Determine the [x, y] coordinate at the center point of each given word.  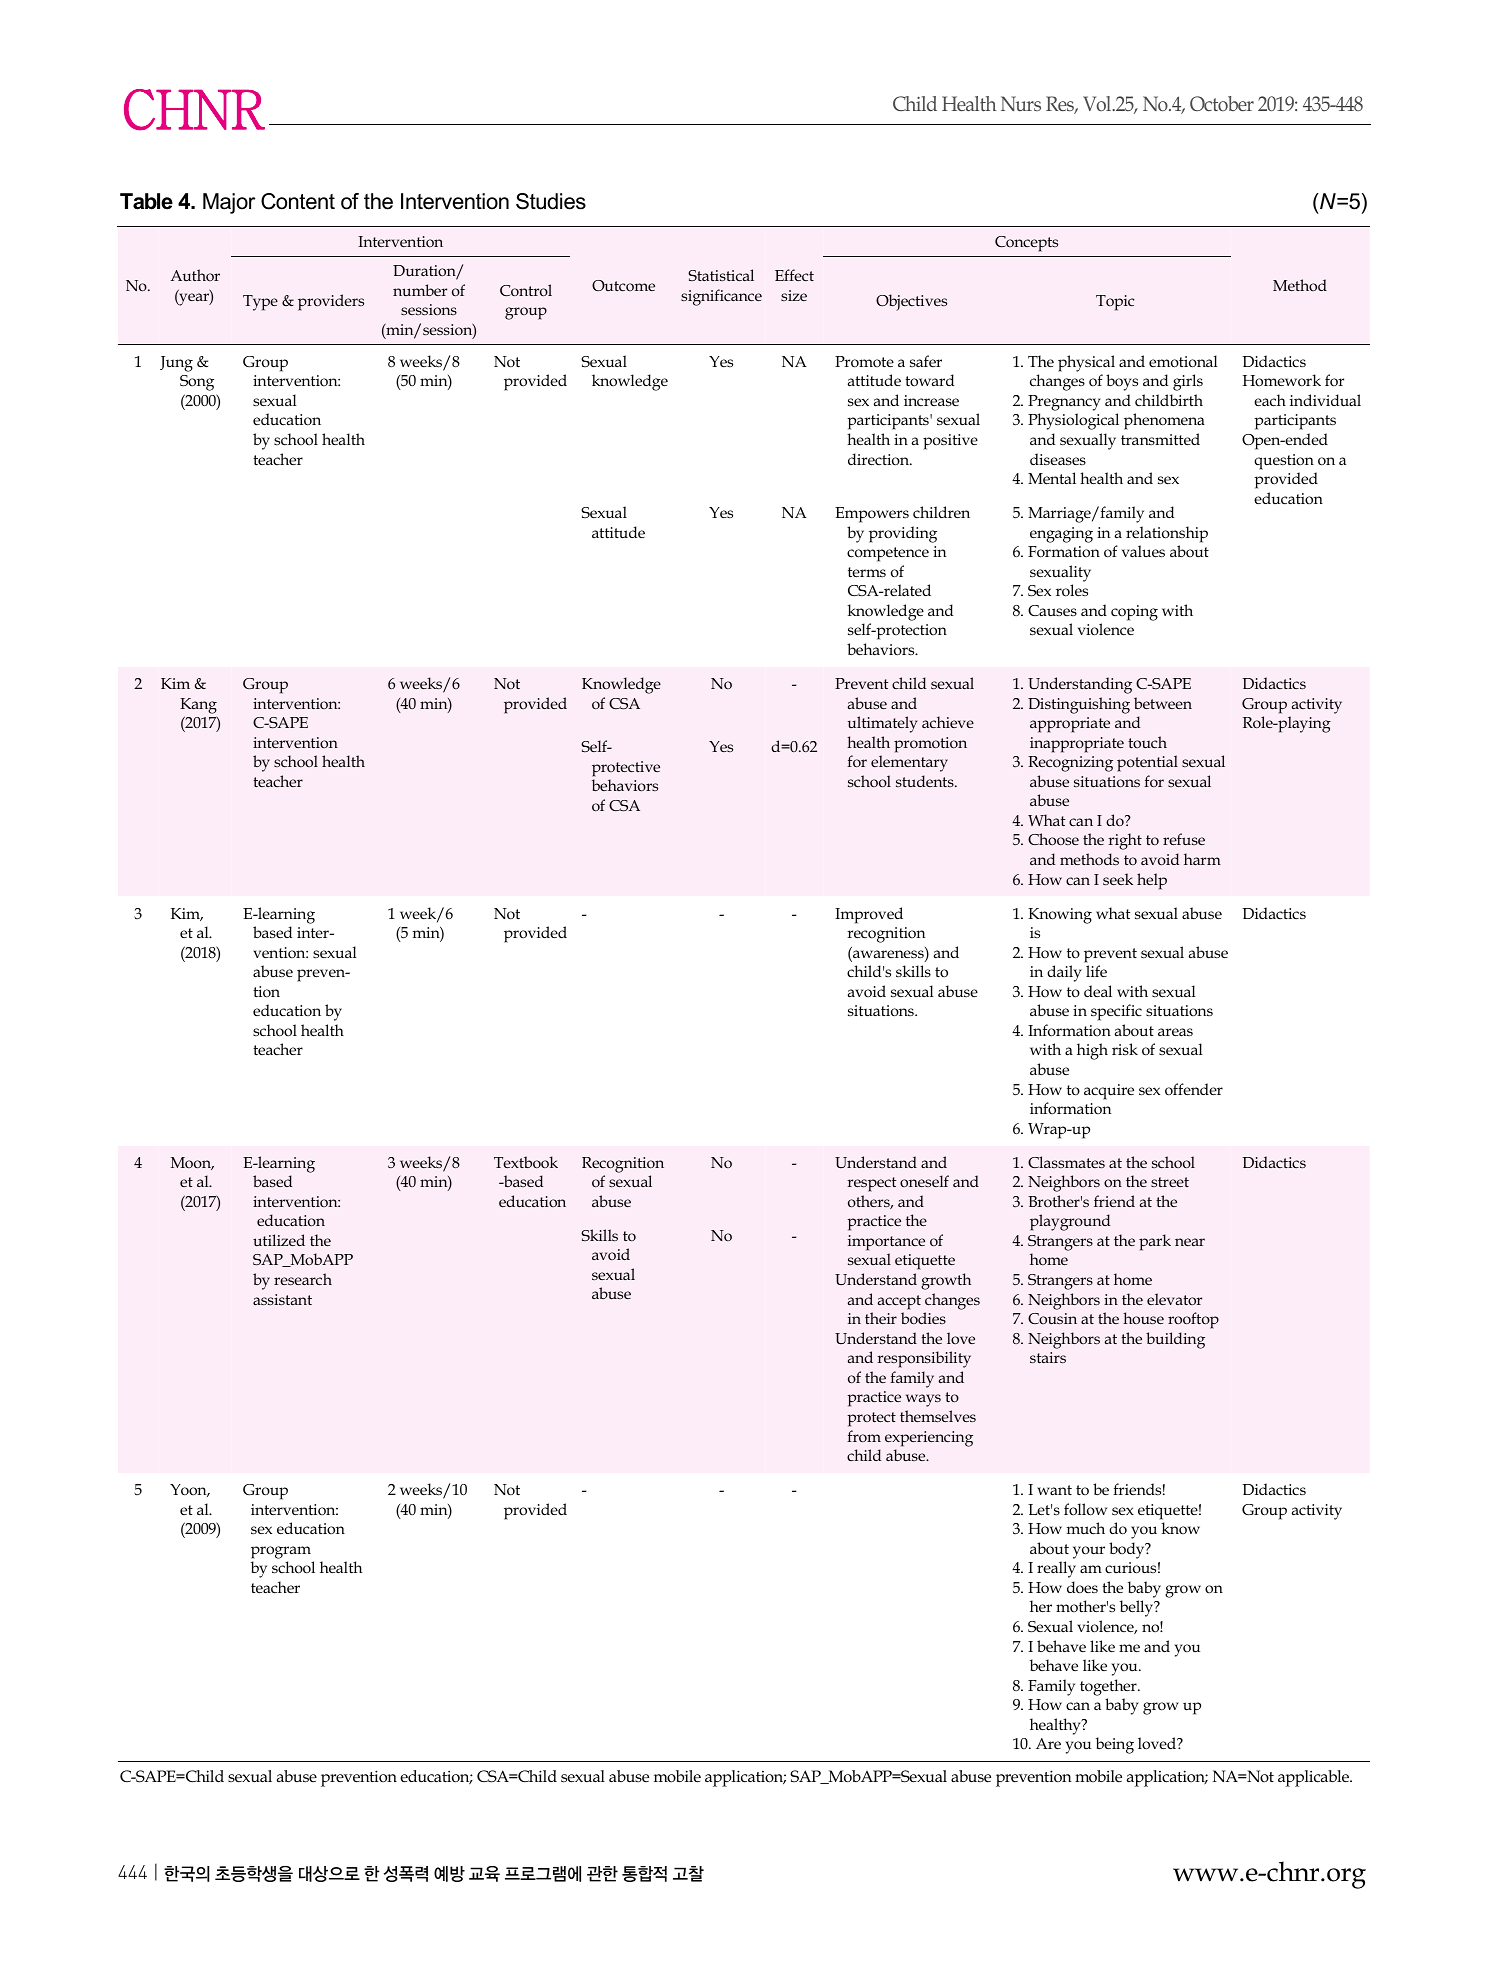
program [281, 1552]
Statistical [721, 275]
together [1109, 1687]
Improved [869, 915]
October [1222, 103]
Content [298, 201]
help [1152, 881]
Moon [192, 1163]
